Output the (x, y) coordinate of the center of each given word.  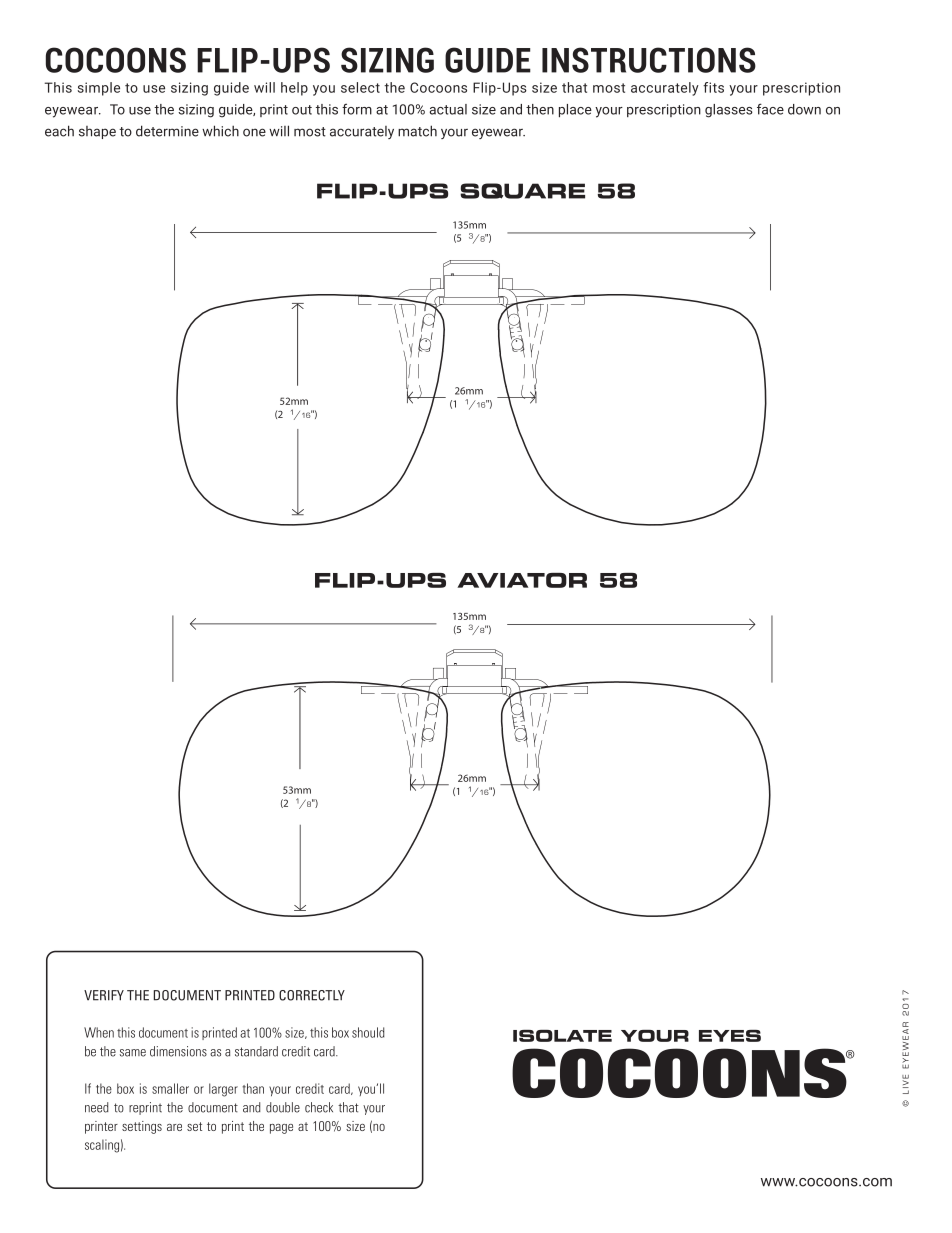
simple (99, 89)
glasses (729, 111)
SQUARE (522, 191)
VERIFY (104, 995)
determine (167, 131)
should (368, 1032)
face (770, 109)
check (319, 1107)
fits (713, 87)
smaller (170, 1088)
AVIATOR (522, 580)
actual (448, 109)
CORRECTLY (312, 995)
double (283, 1107)
